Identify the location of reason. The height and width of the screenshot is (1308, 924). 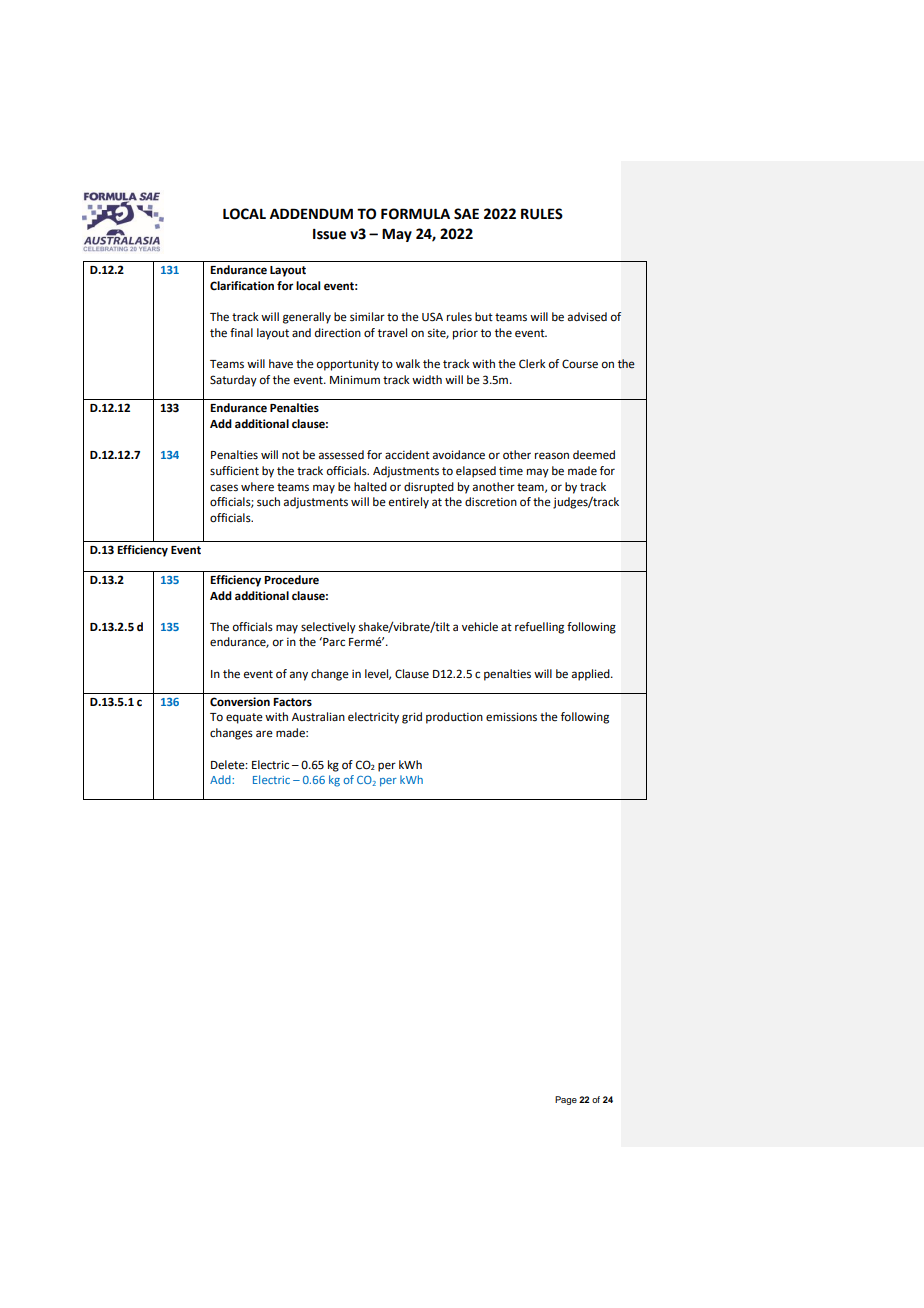
(552, 456).
